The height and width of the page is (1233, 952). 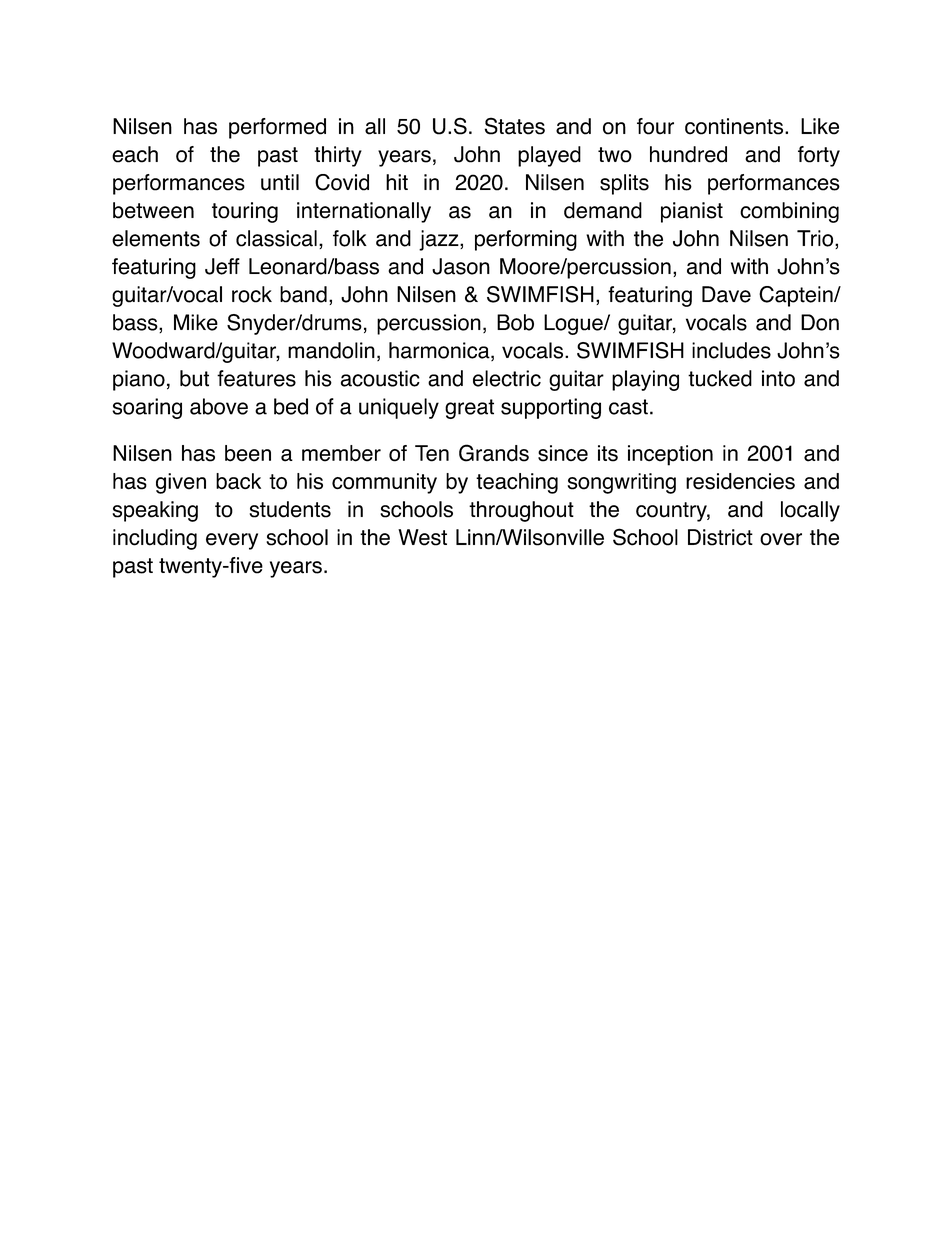 What do you see at coordinates (726, 294) in the page?
I see `Dave` at bounding box center [726, 294].
